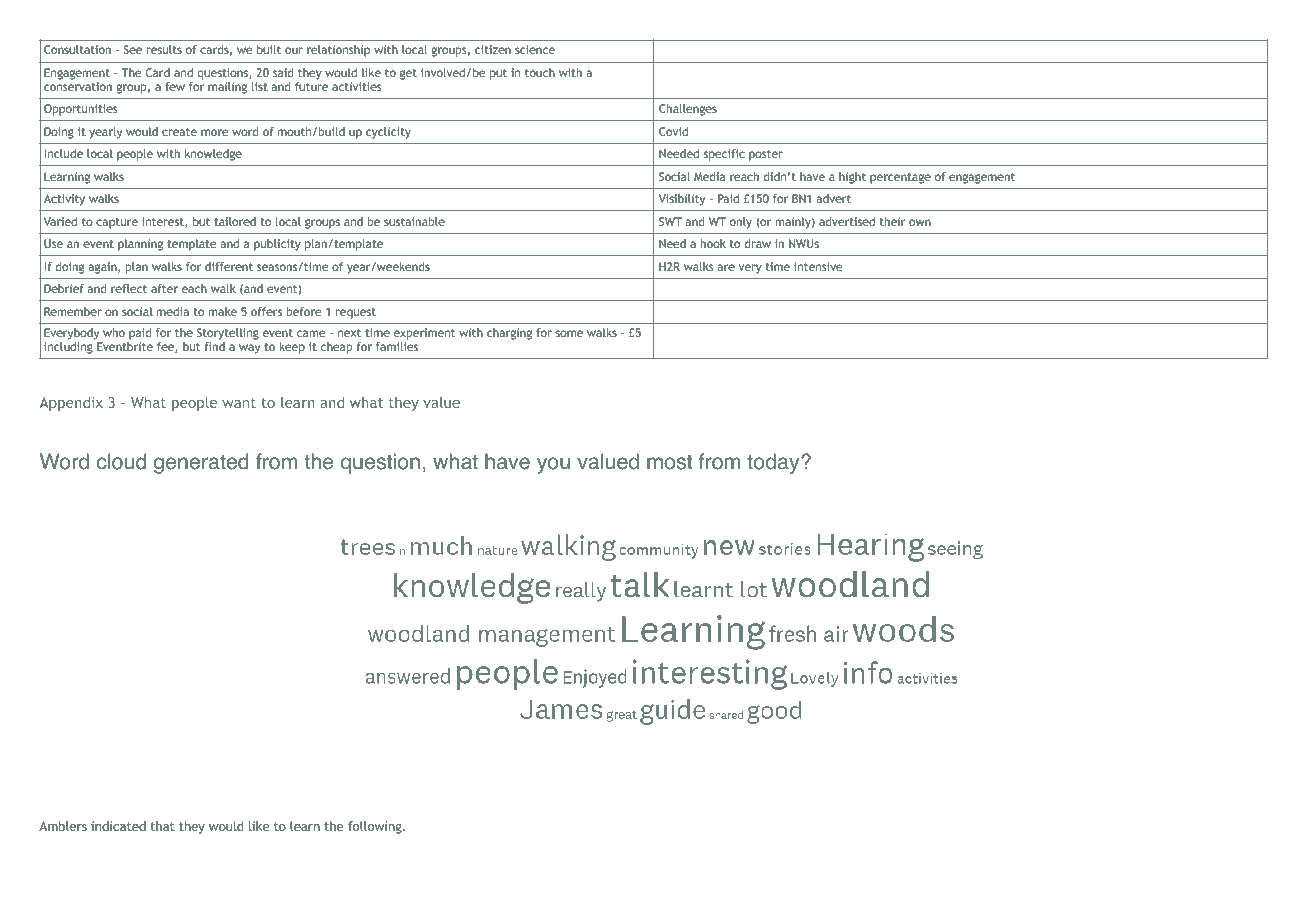 The height and width of the document is (924, 1308). I want to click on put, so click(498, 74).
